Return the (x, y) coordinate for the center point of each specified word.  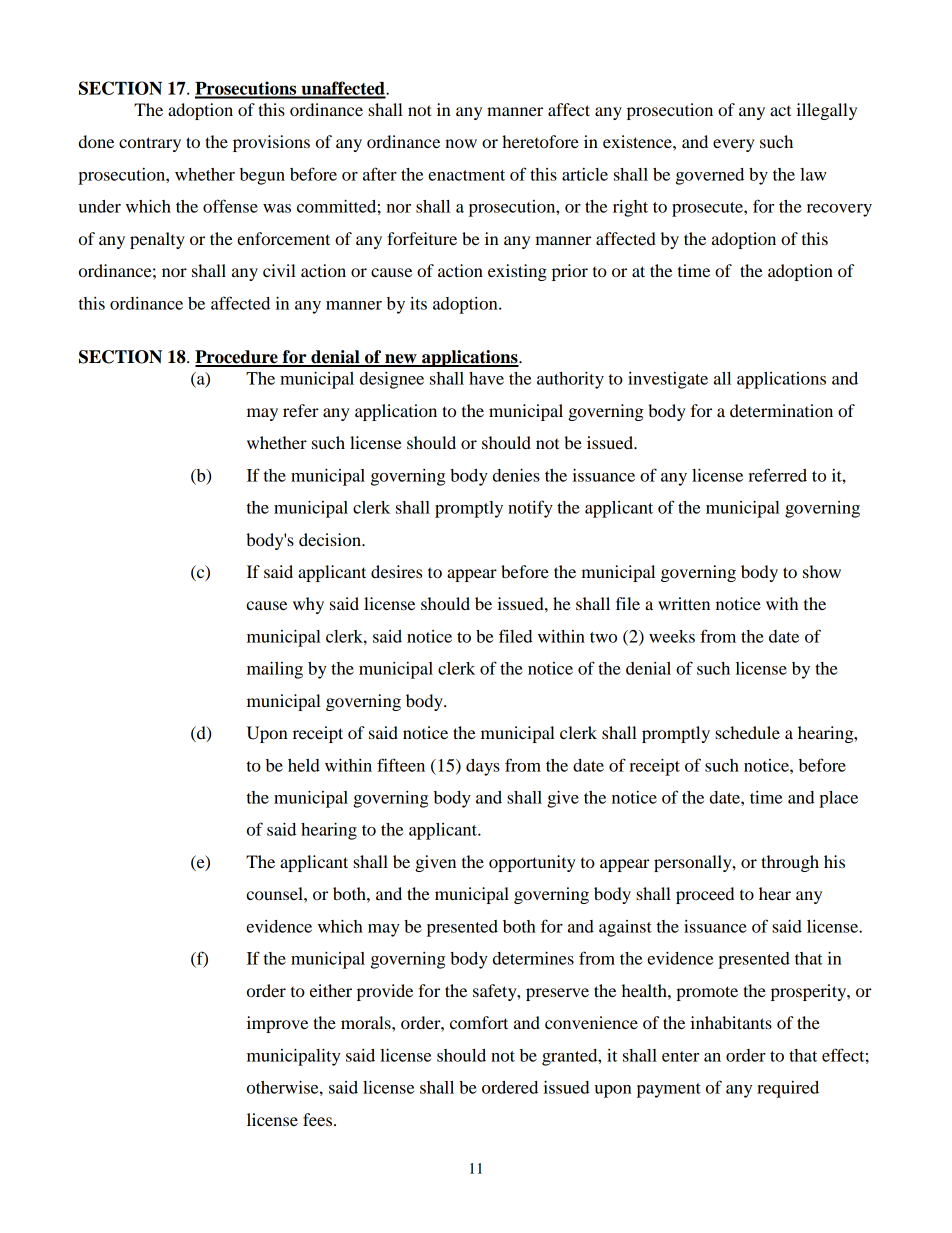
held (304, 765)
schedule (747, 732)
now (461, 143)
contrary (150, 144)
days (483, 767)
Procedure (237, 358)
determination (781, 410)
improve (277, 1024)
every (734, 145)
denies (516, 475)
